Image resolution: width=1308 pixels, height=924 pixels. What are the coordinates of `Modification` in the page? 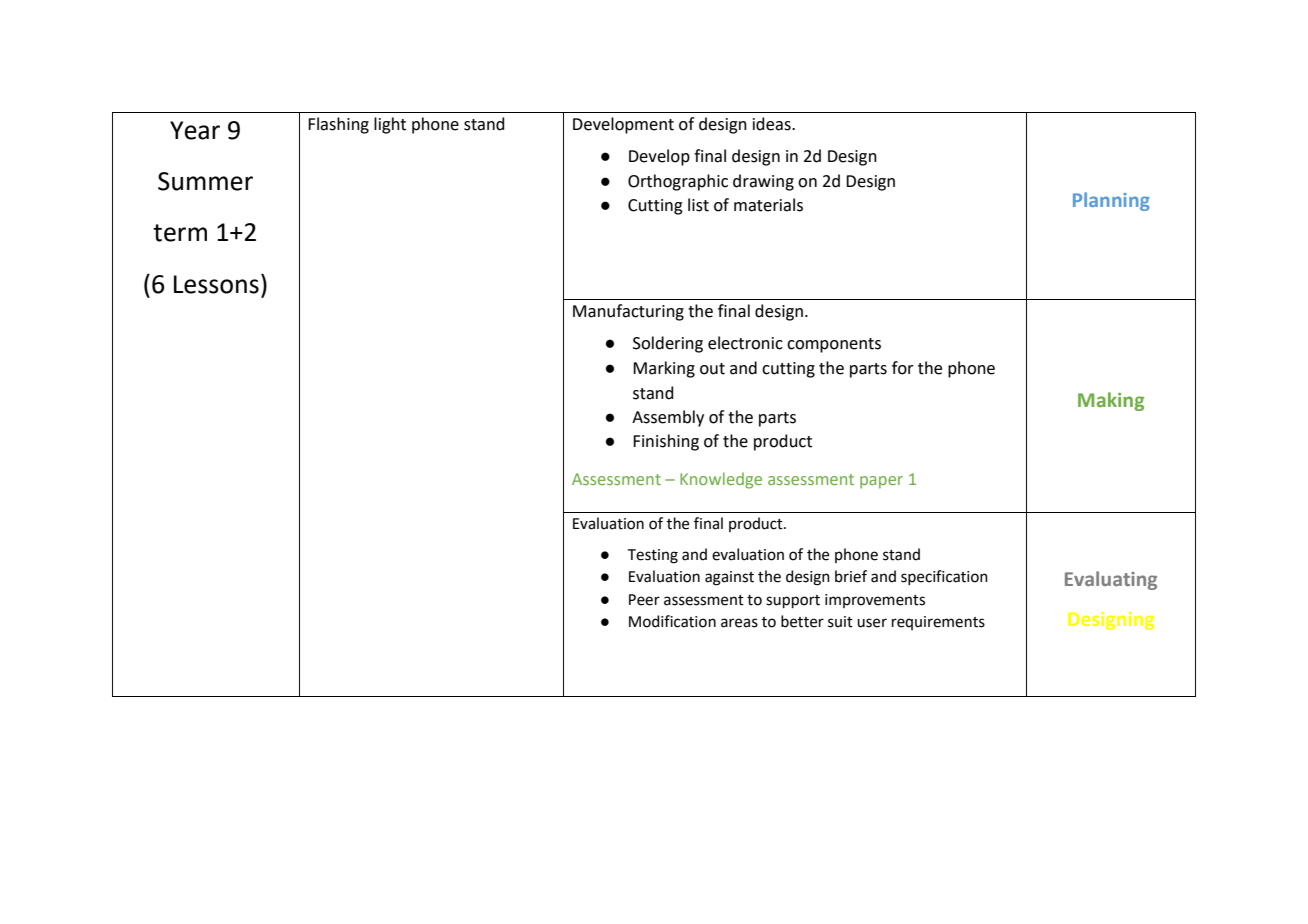 It's located at (672, 621).
